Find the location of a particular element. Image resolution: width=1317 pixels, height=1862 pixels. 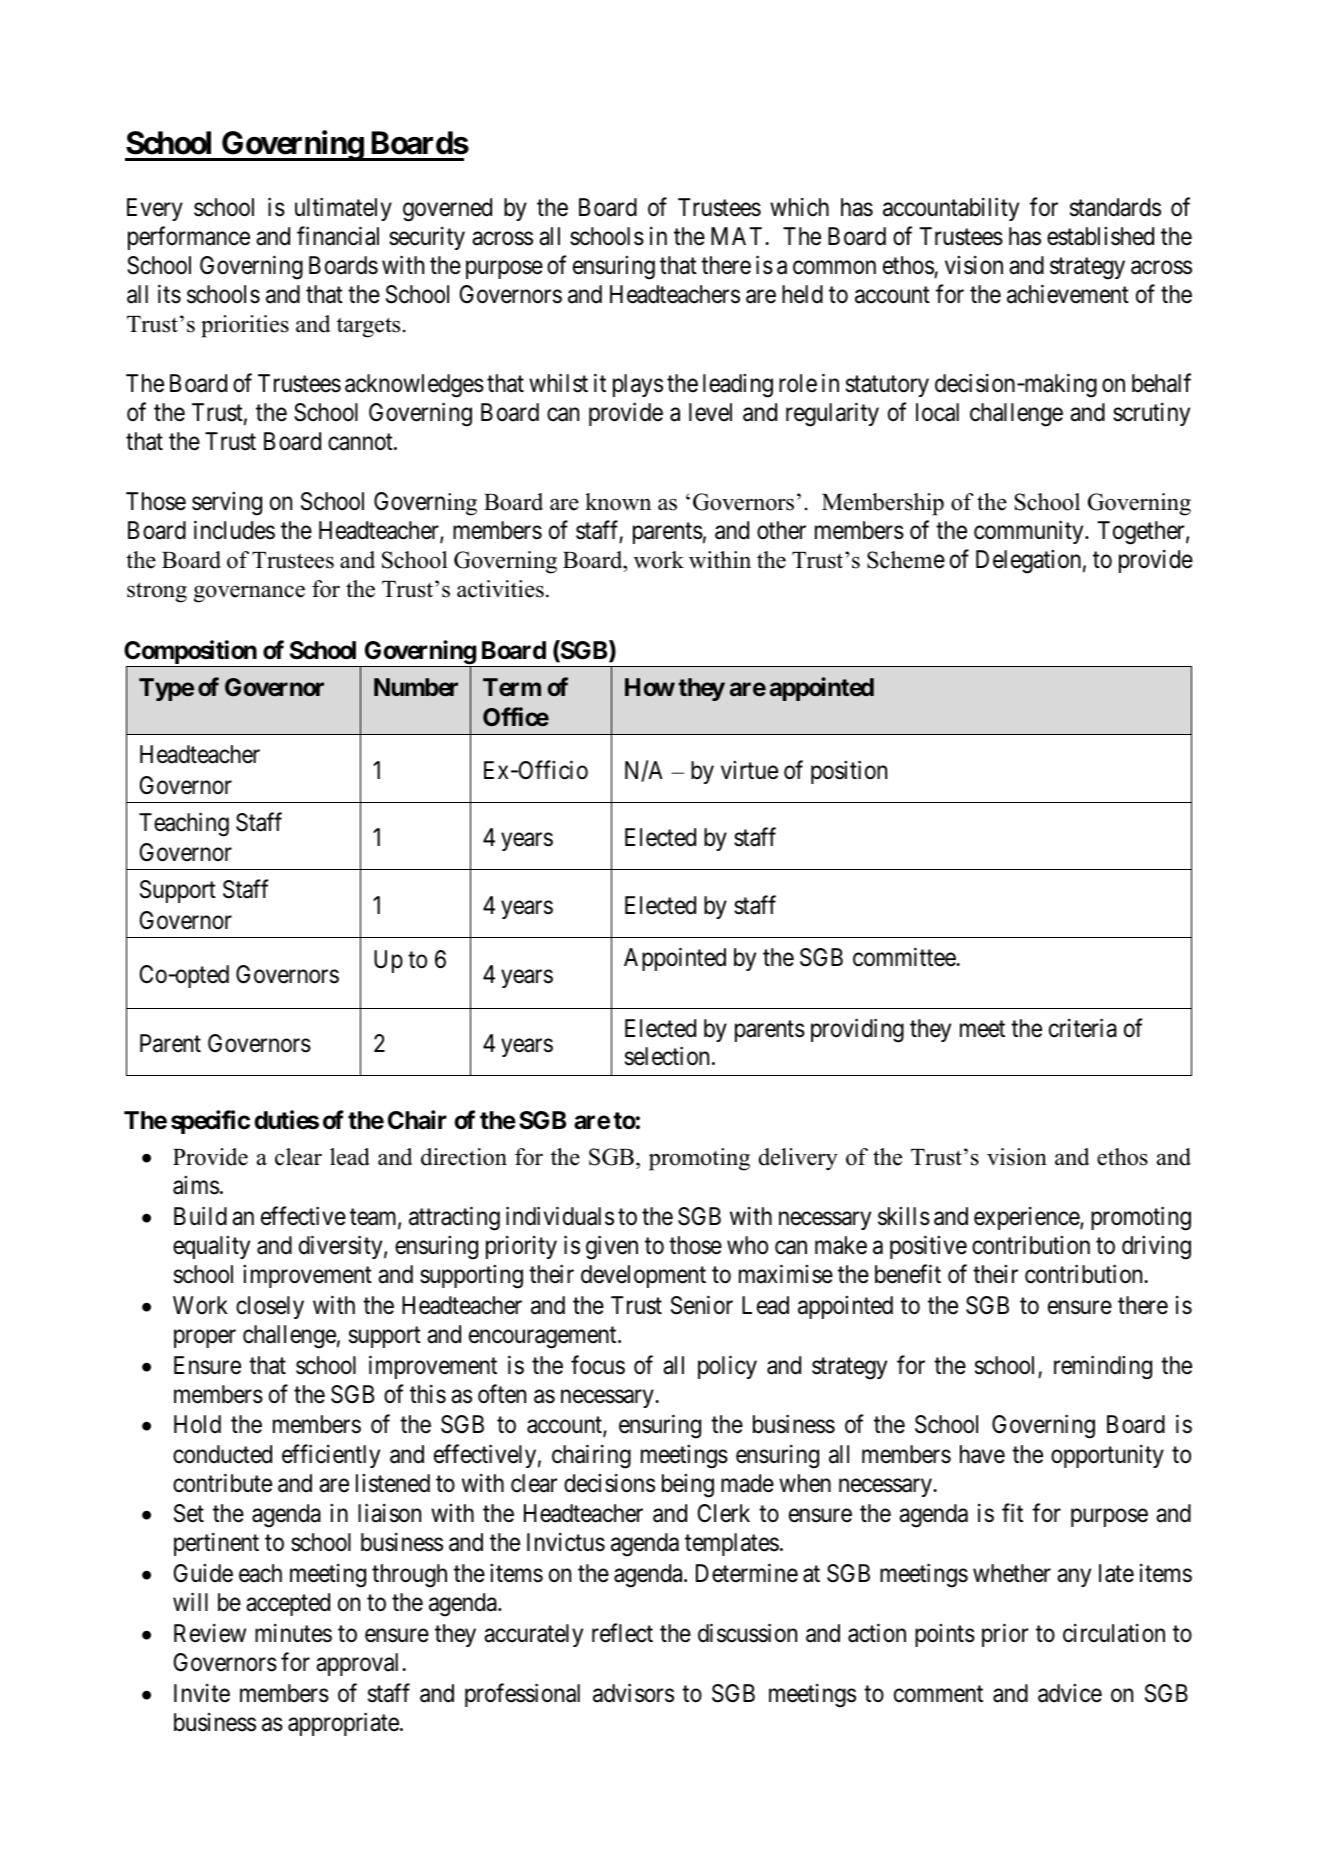

aims is located at coordinates (196, 1185).
